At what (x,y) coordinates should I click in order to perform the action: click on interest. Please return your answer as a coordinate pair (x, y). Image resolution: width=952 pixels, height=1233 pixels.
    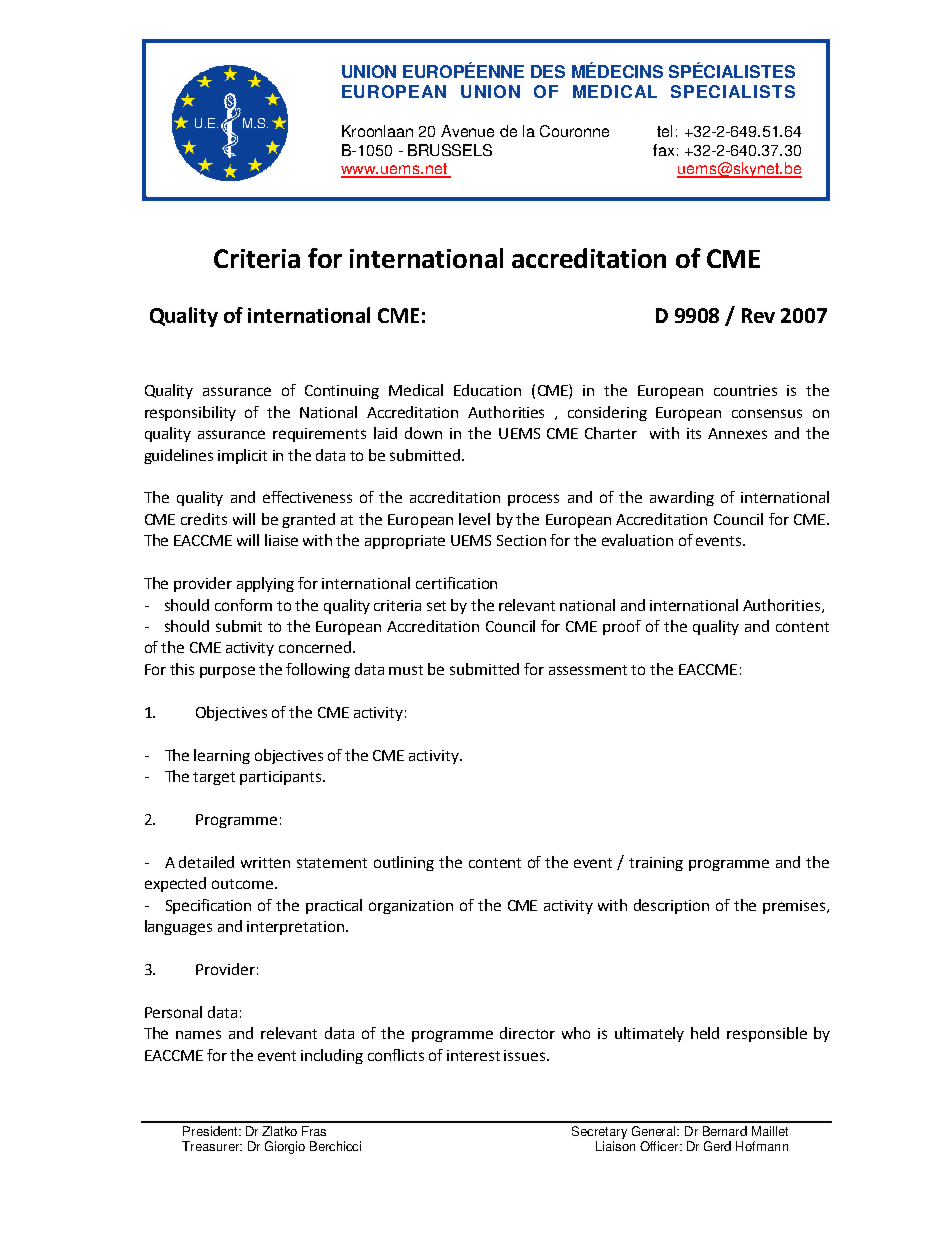
    Looking at the image, I should click on (473, 1055).
